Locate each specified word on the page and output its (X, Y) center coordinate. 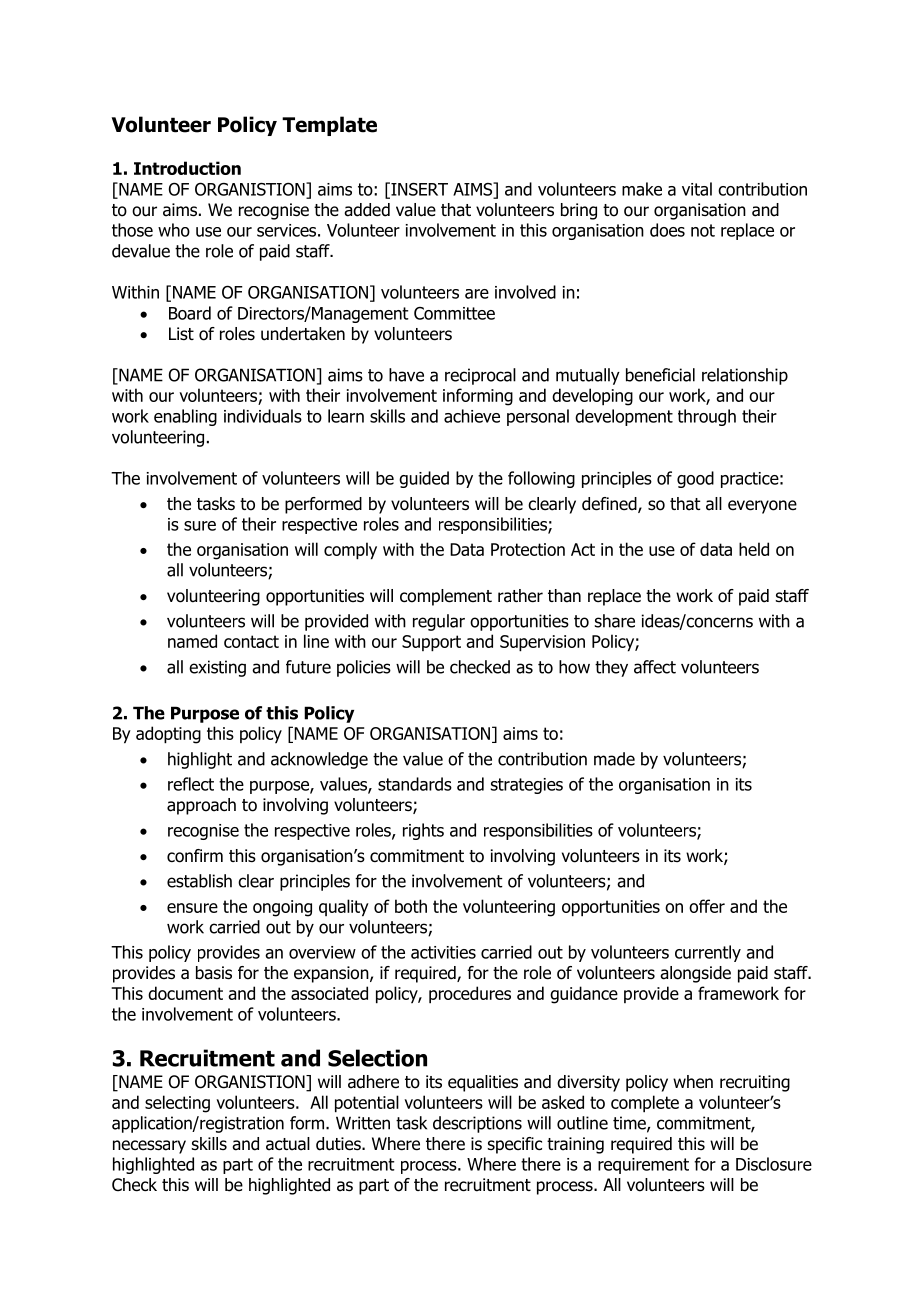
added (367, 210)
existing (217, 668)
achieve (472, 416)
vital (697, 189)
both (411, 906)
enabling (185, 417)
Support (431, 643)
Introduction (187, 168)
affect (655, 667)
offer (707, 906)
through (707, 417)
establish (199, 881)
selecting (177, 1104)
